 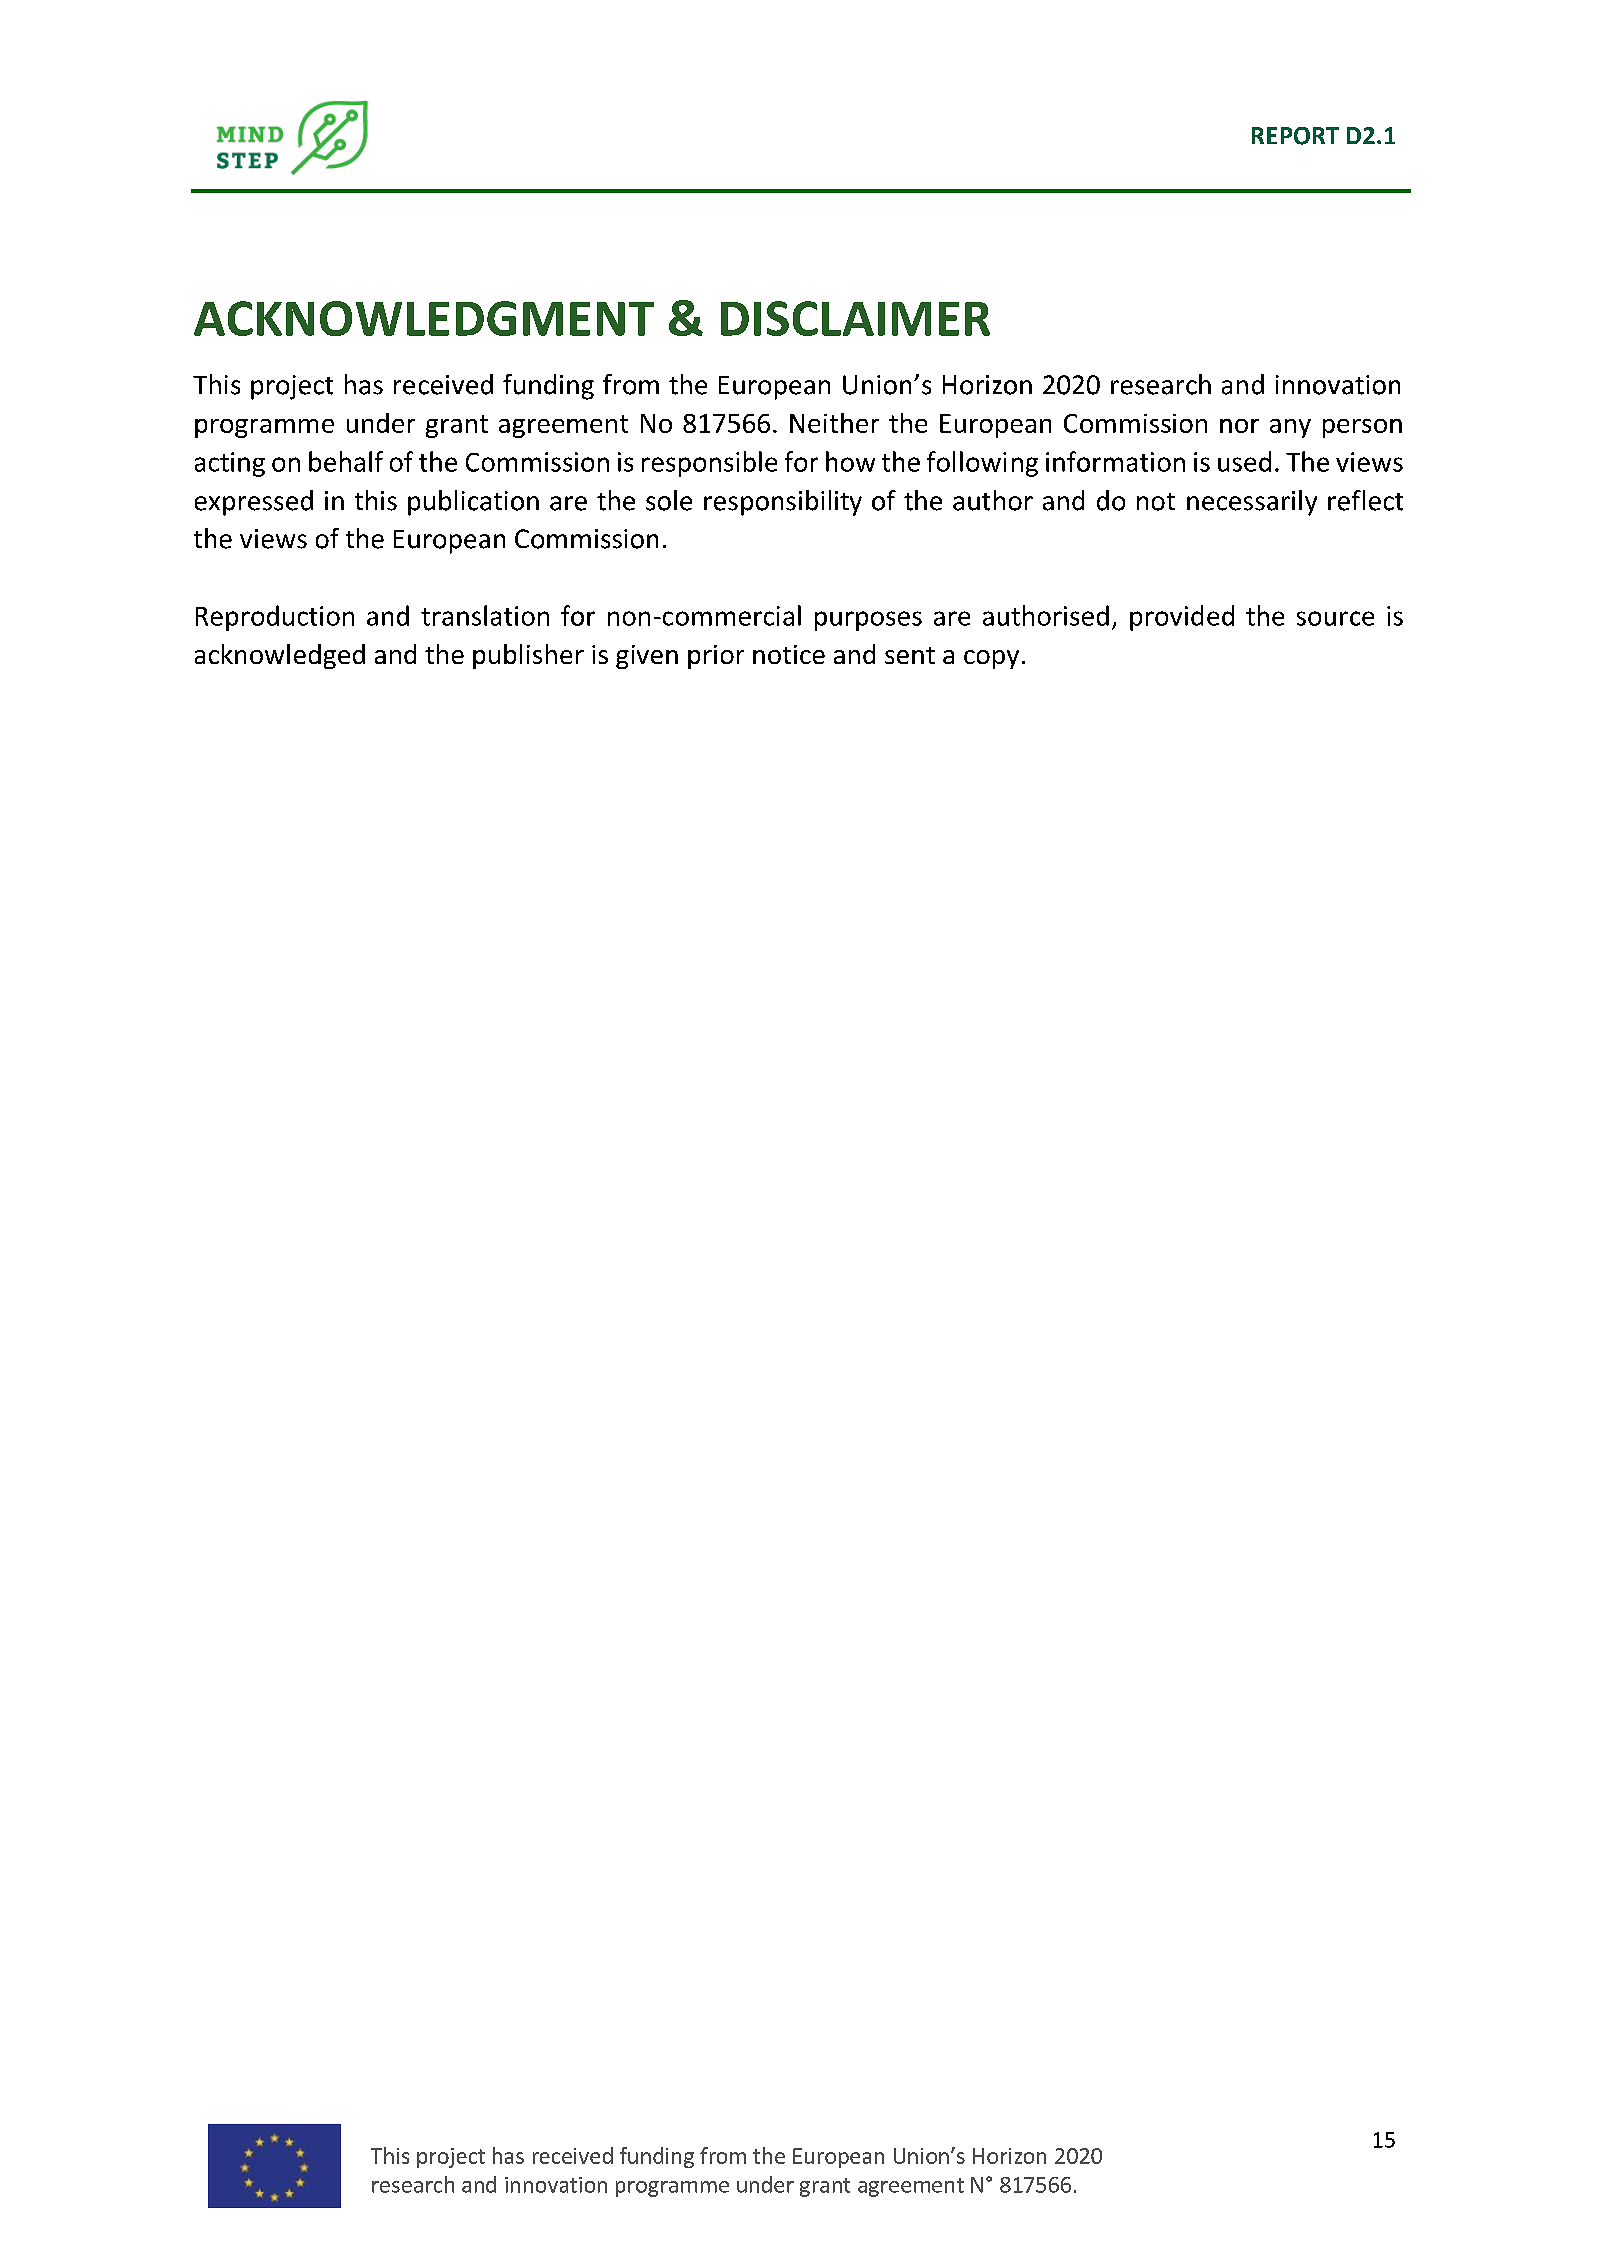 What do you see at coordinates (424, 318) in the screenshot?
I see `ACKNOWLEDGMENT` at bounding box center [424, 318].
